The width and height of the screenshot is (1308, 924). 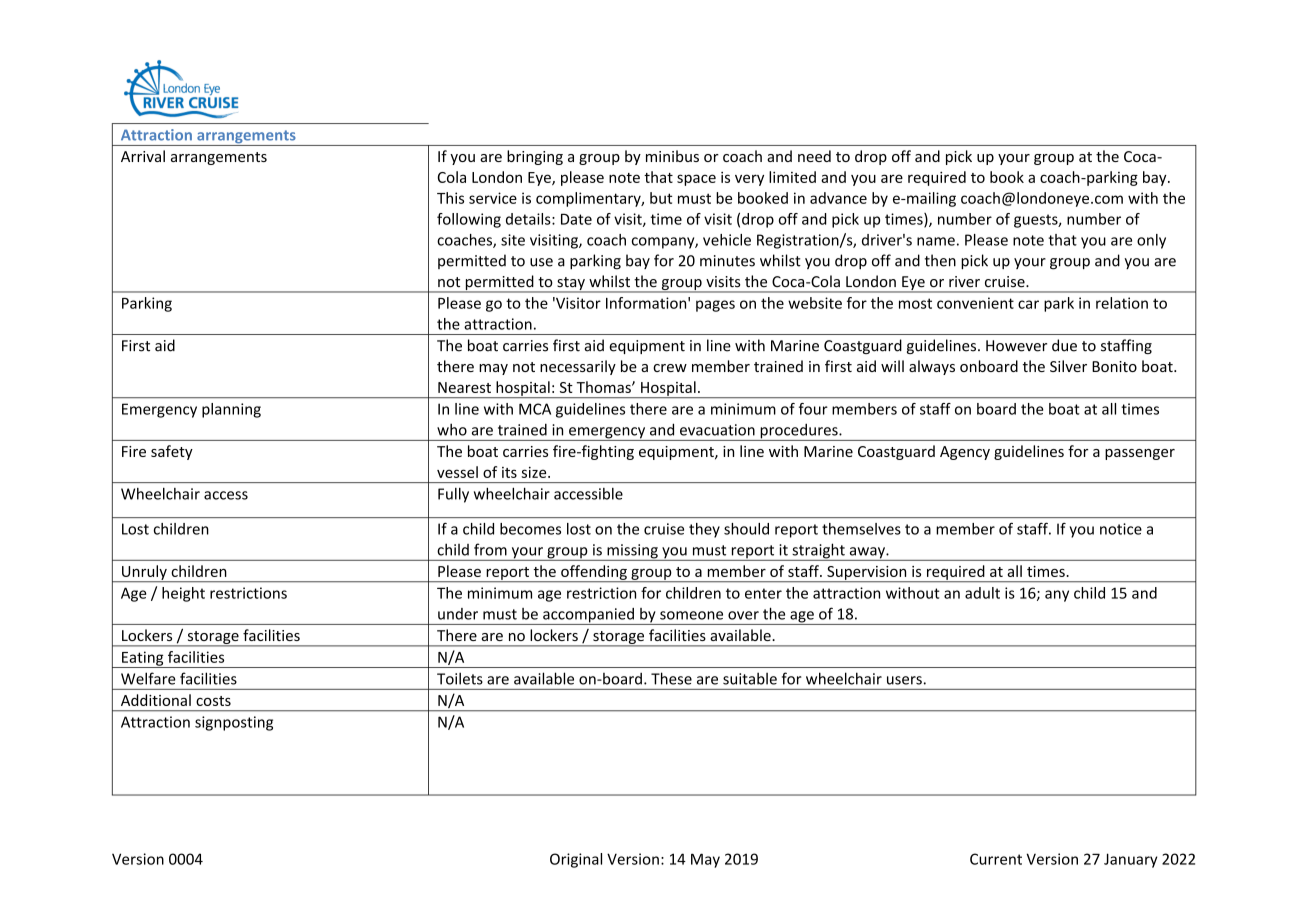 I want to click on space, so click(x=696, y=180).
